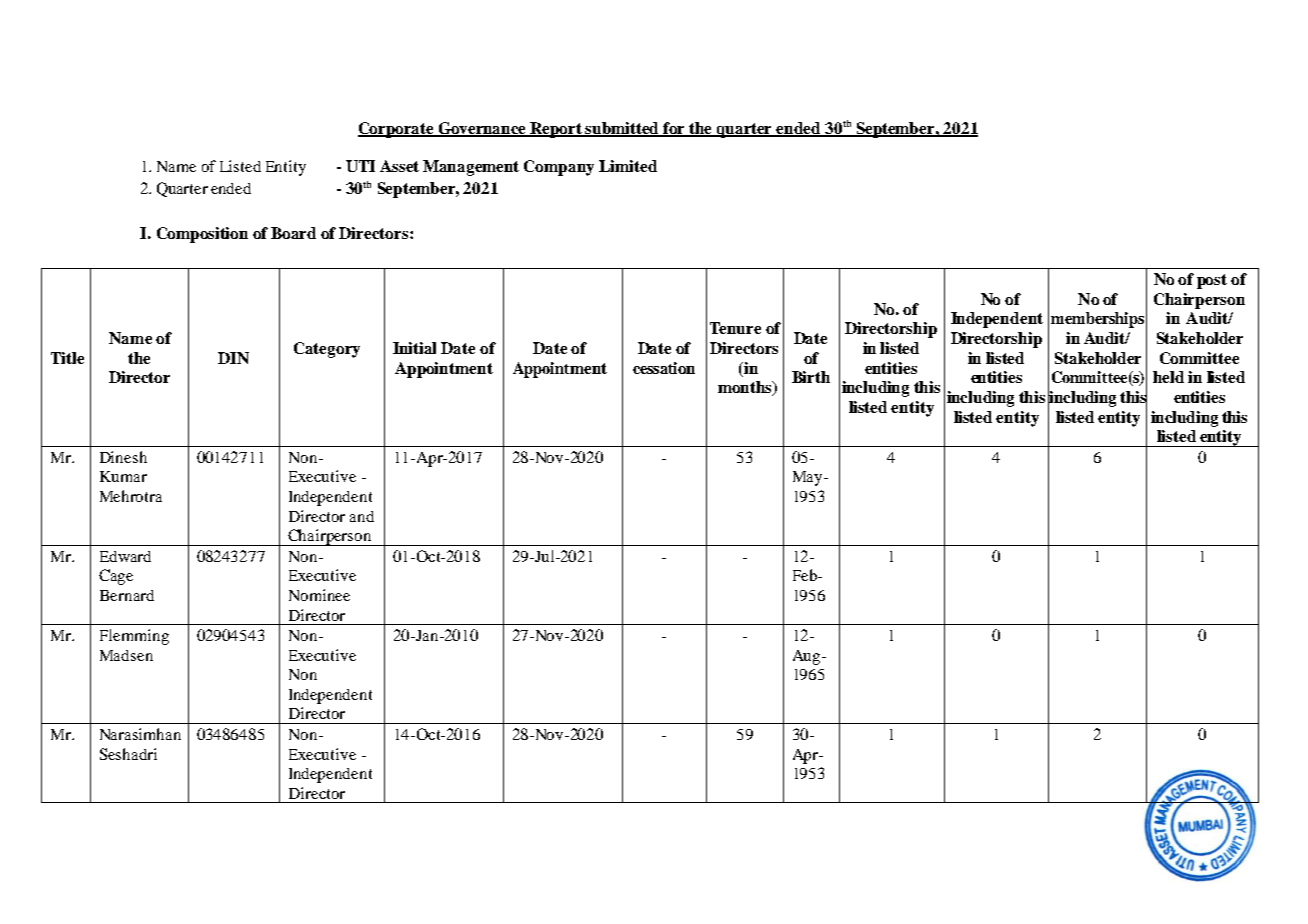 This screenshot has height=924, width=1308. Describe the element at coordinates (67, 358) in the screenshot. I see `Title` at that location.
